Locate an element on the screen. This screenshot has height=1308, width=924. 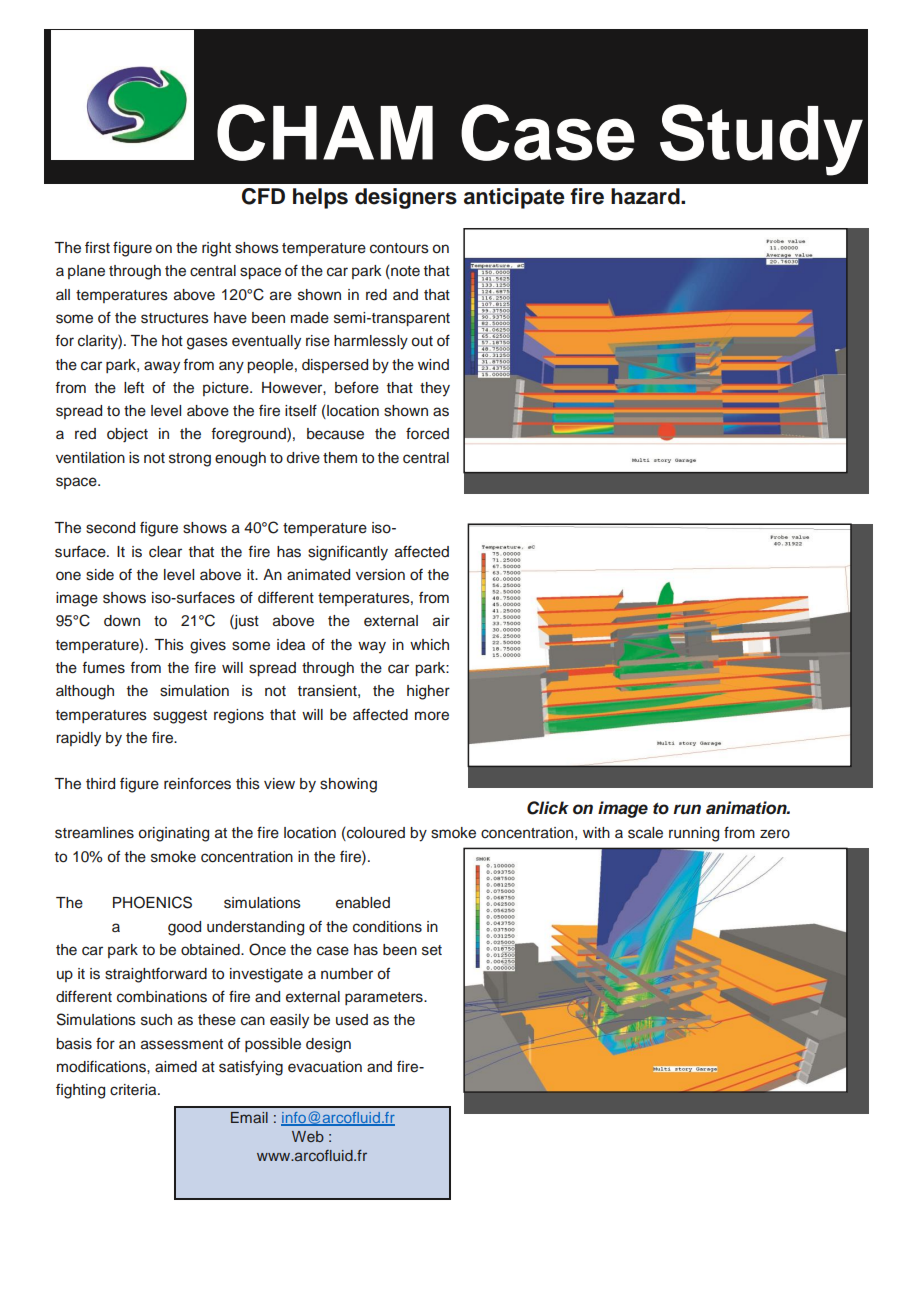
set is located at coordinates (432, 950).
